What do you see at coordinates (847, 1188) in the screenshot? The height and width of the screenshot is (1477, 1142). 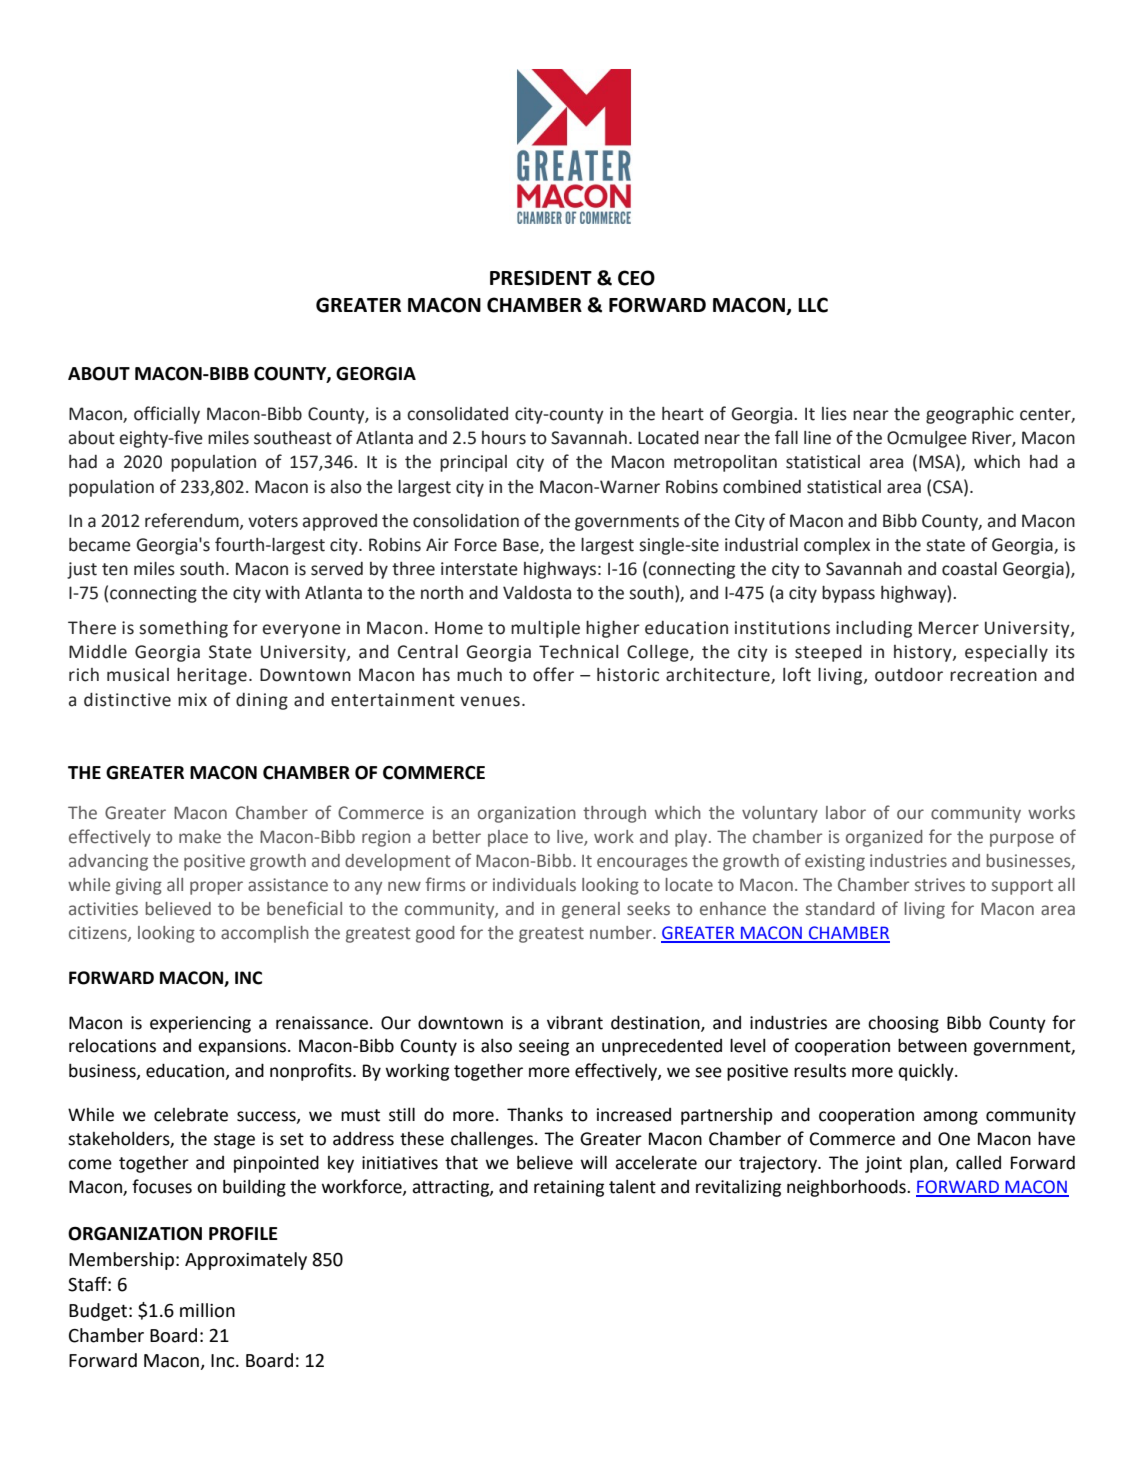 I see `neighborhoods` at bounding box center [847, 1188].
